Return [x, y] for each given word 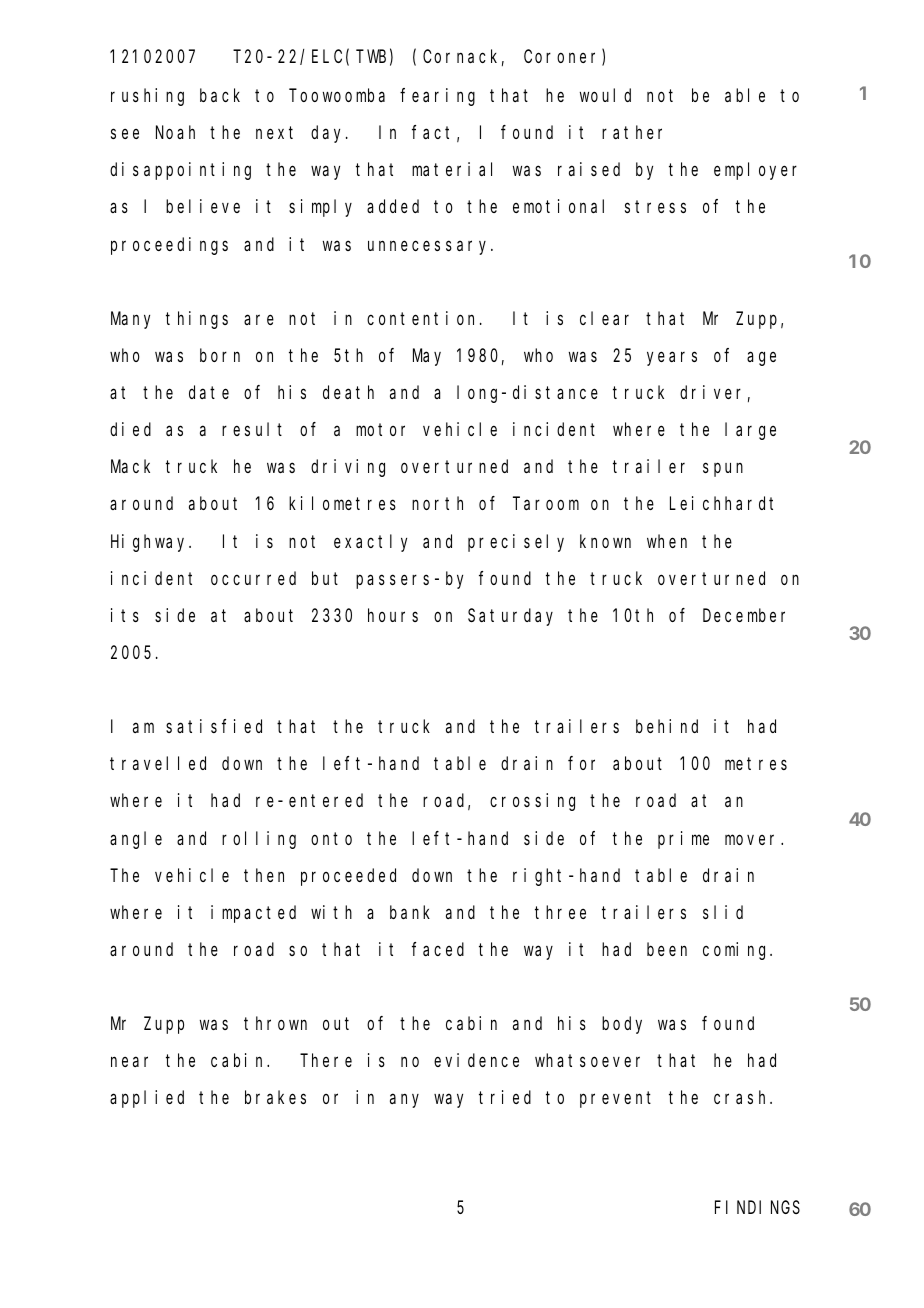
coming [737, 951]
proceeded [348, 877]
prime [683, 840]
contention [424, 318]
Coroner [563, 58]
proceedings [169, 246]
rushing [147, 97]
